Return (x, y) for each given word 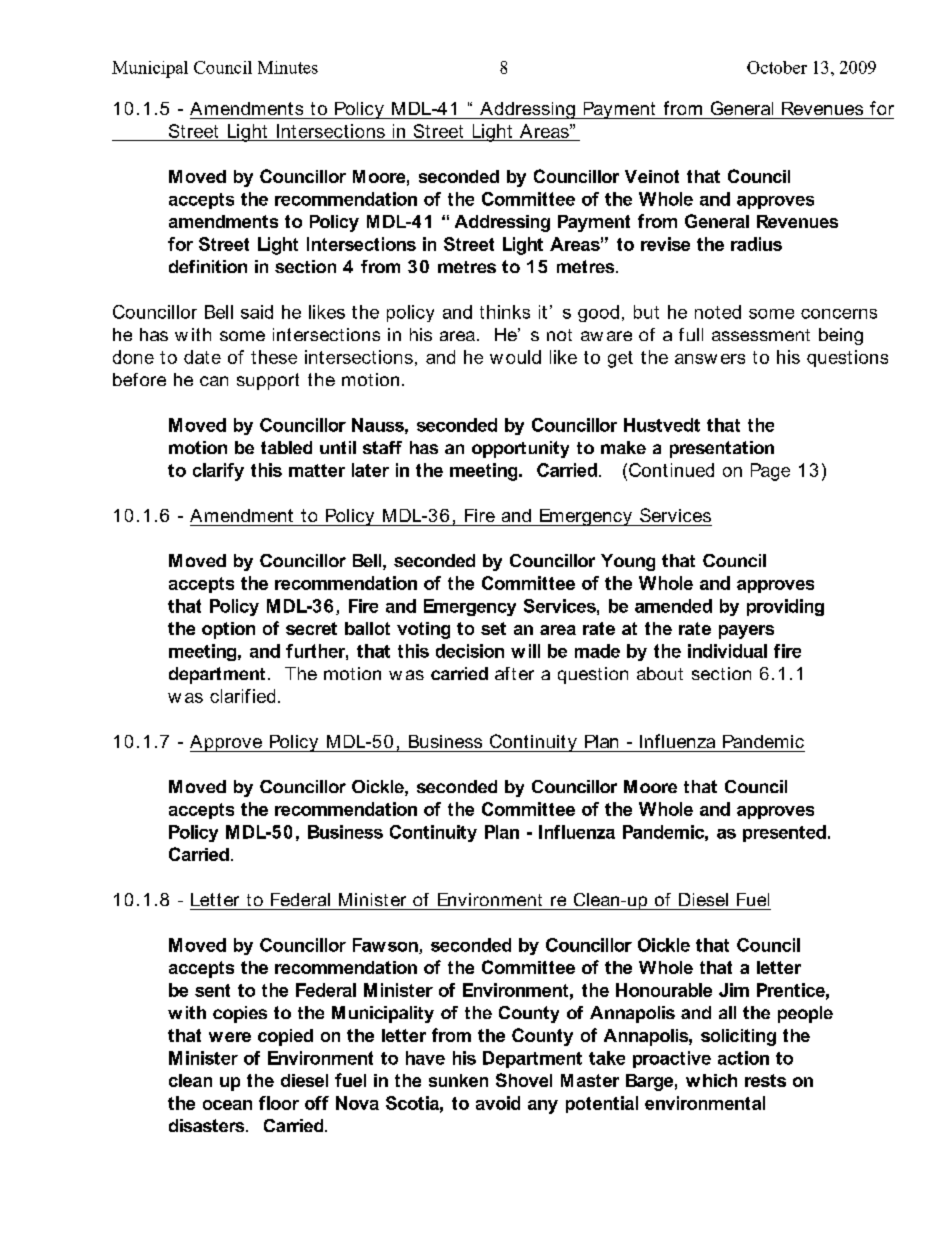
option (228, 630)
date (202, 357)
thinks (505, 312)
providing (785, 607)
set (493, 628)
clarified (242, 696)
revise (665, 244)
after (514, 673)
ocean (227, 1105)
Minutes (288, 67)
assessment (761, 335)
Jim (734, 990)
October (777, 67)
